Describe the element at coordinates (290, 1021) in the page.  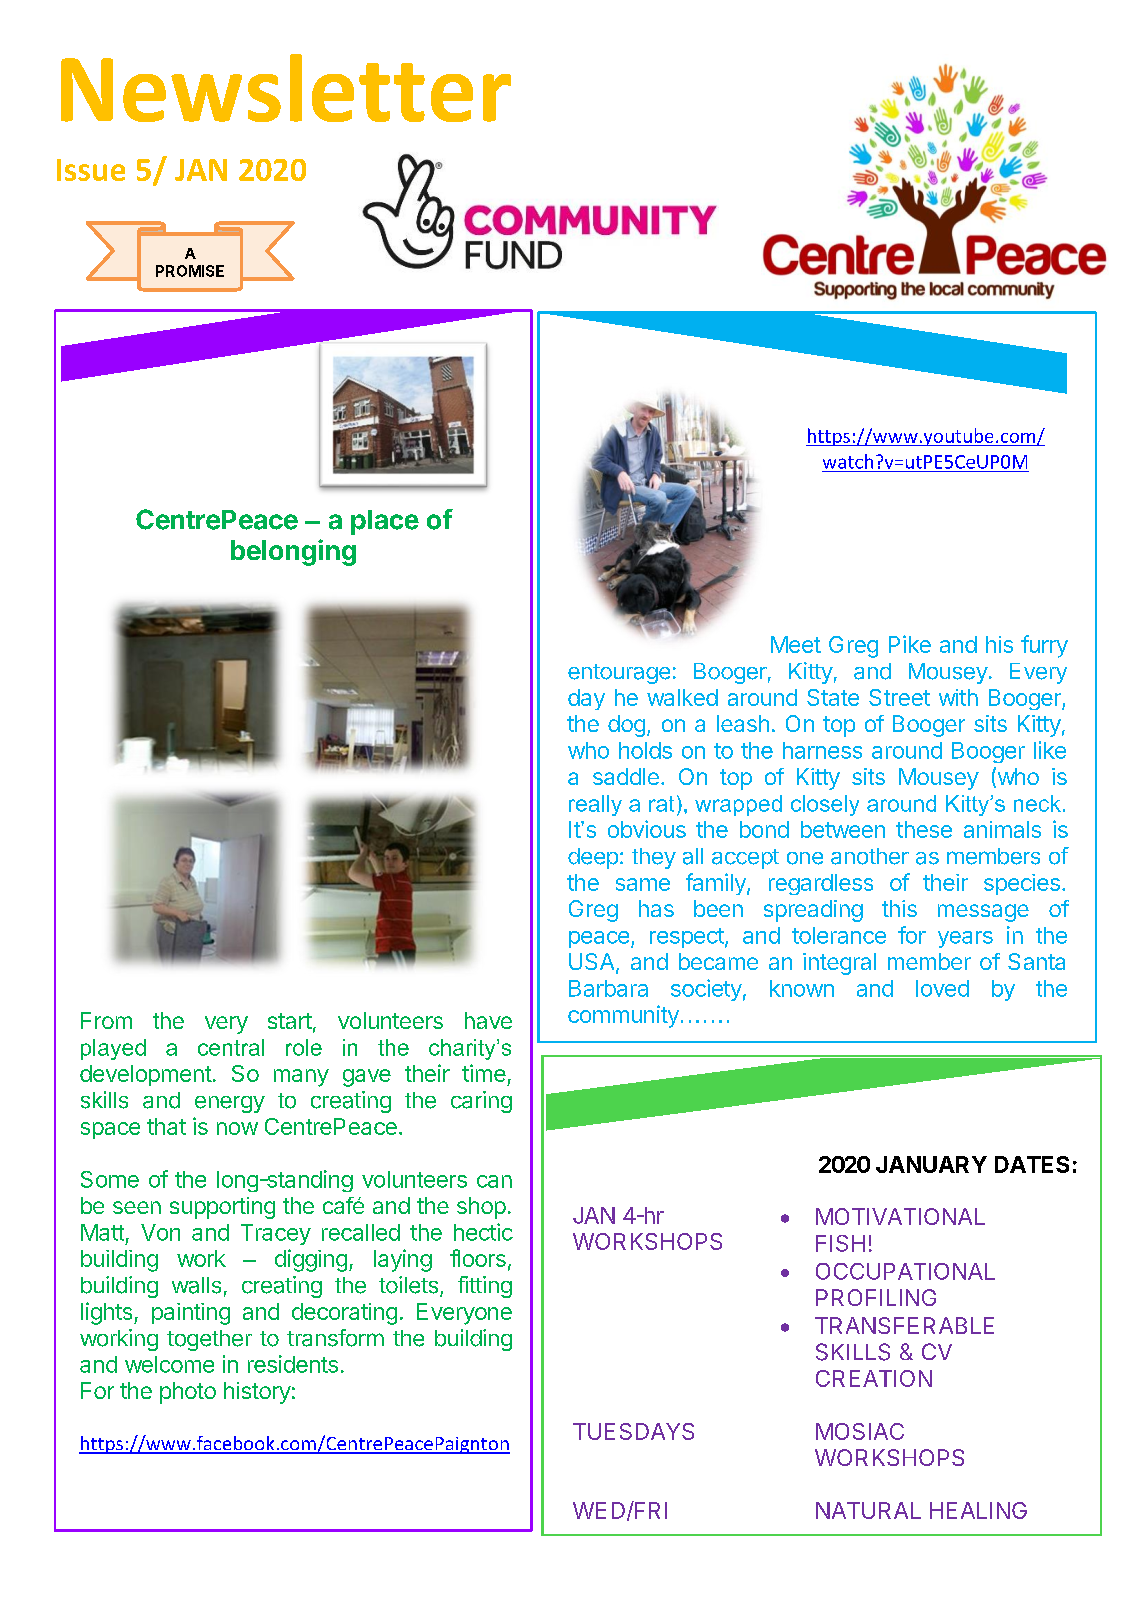
I see `start` at that location.
